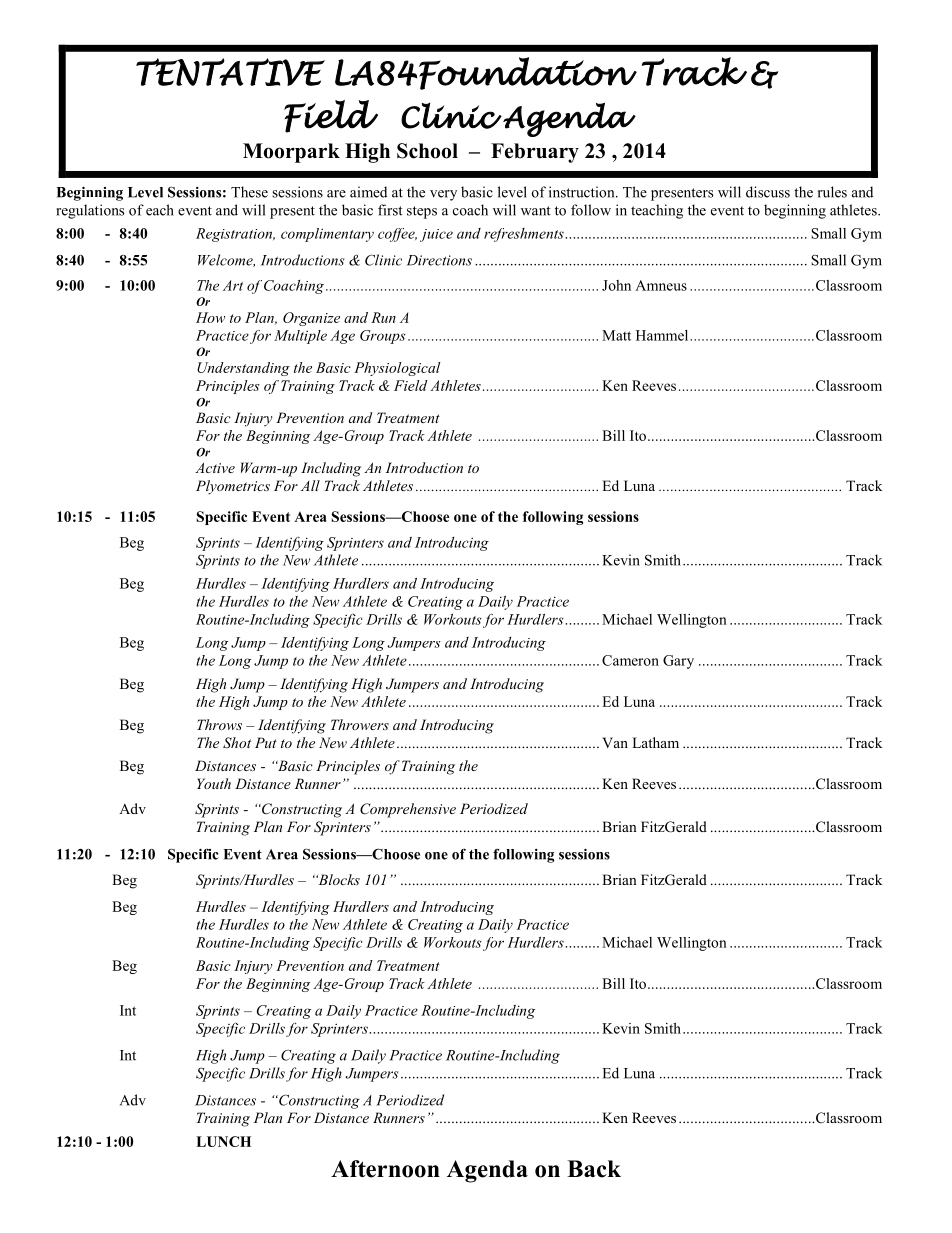  What do you see at coordinates (427, 151) in the screenshot?
I see `School` at bounding box center [427, 151].
